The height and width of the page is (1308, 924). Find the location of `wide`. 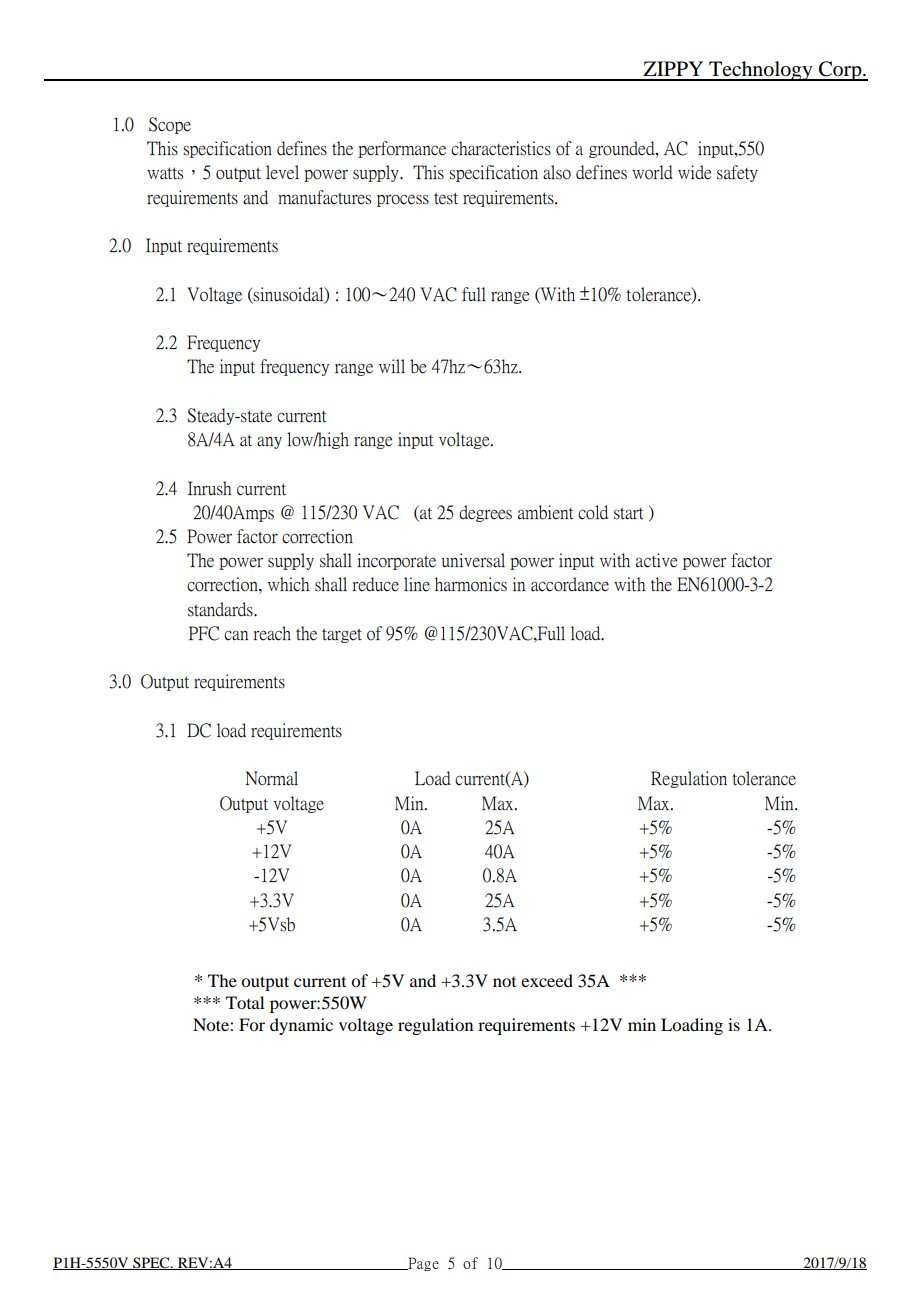

wide is located at coordinates (695, 172).
